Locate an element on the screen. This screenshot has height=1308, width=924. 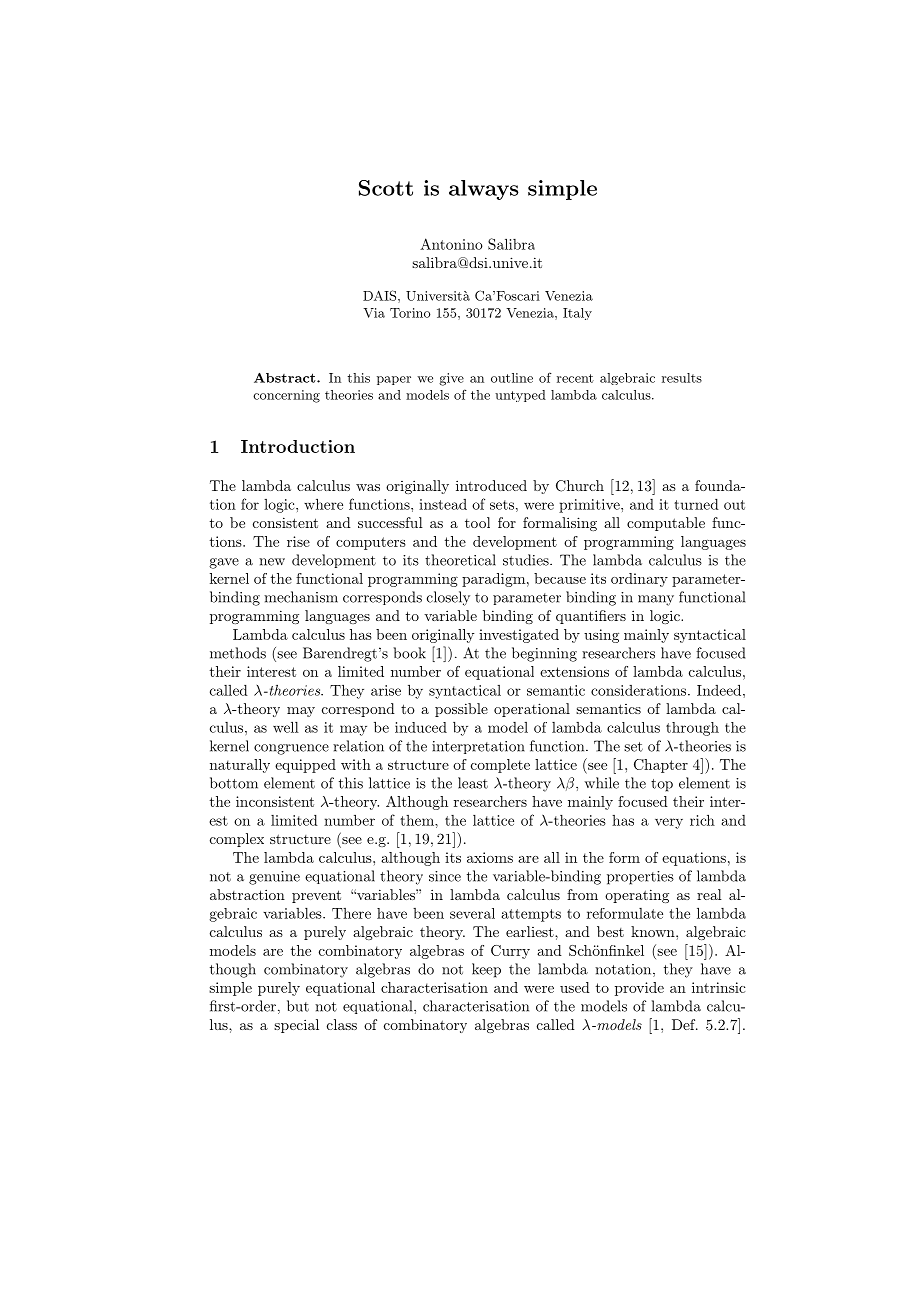
but is located at coordinates (298, 1006).
